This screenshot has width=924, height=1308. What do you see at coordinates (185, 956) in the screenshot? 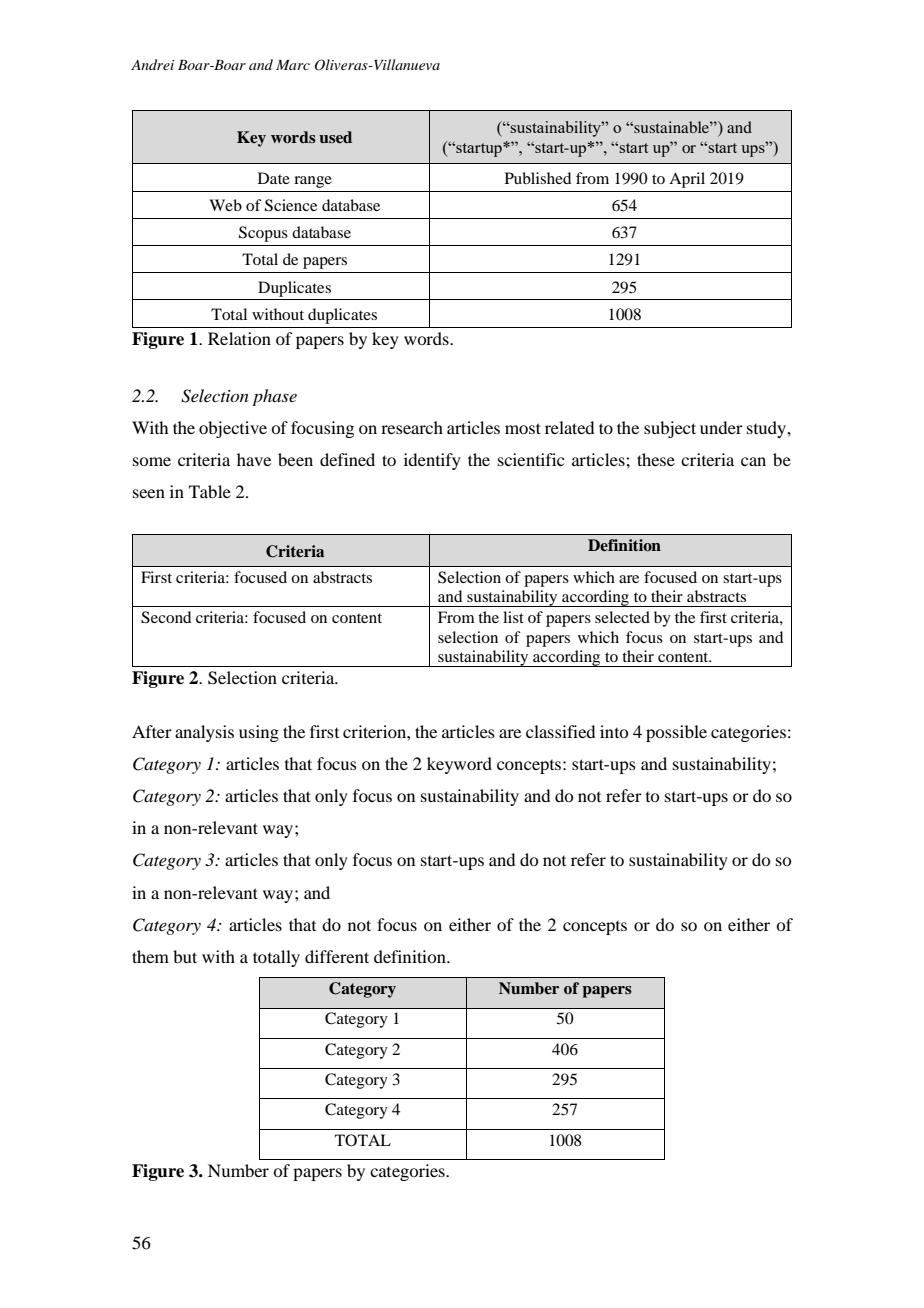
I see `but` at bounding box center [185, 956].
